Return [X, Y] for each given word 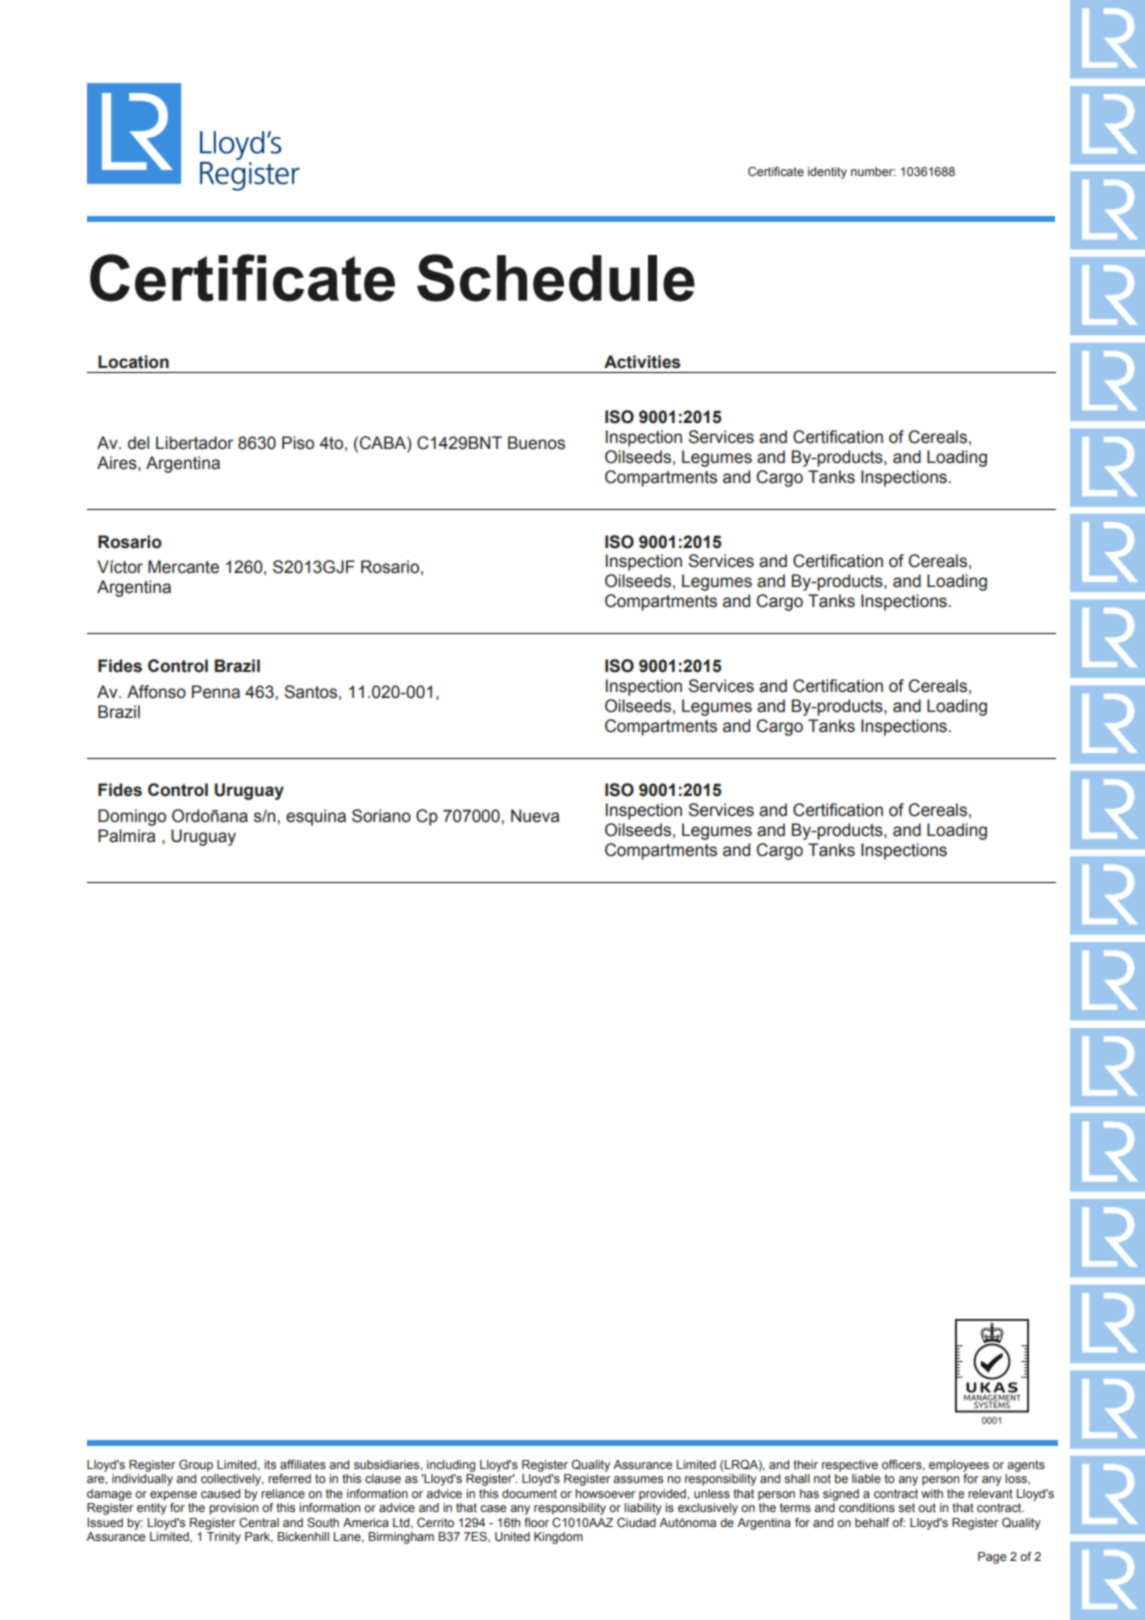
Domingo [132, 817]
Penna [216, 692]
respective [850, 1466]
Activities [642, 362]
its [270, 1464]
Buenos [536, 443]
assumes [638, 1479]
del [138, 443]
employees [959, 1466]
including [451, 1466]
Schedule [556, 278]
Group [196, 1466]
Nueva [535, 816]
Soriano [381, 816]
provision [233, 1509]
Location [133, 362]
